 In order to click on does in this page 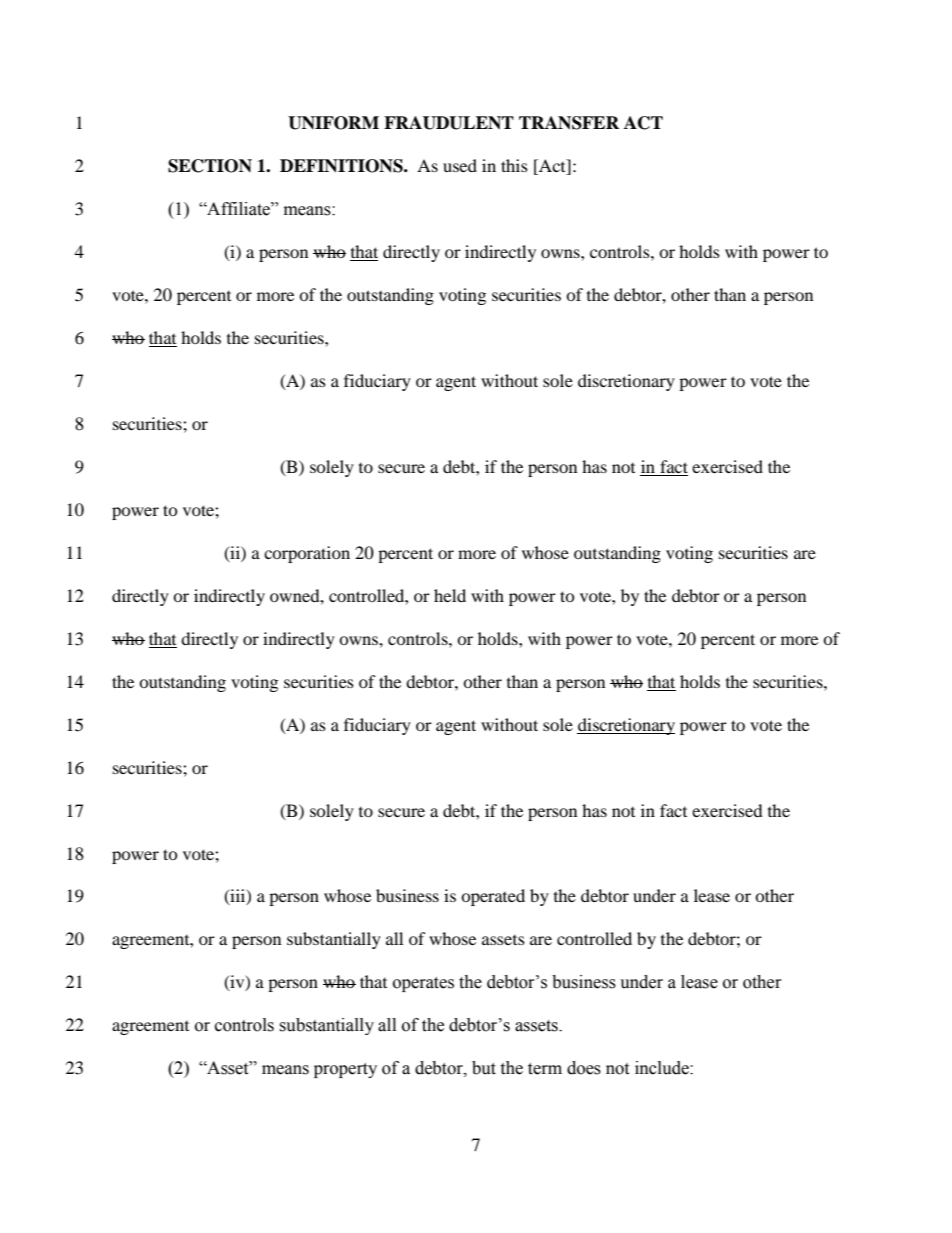, I will do `click(584, 1068)`.
